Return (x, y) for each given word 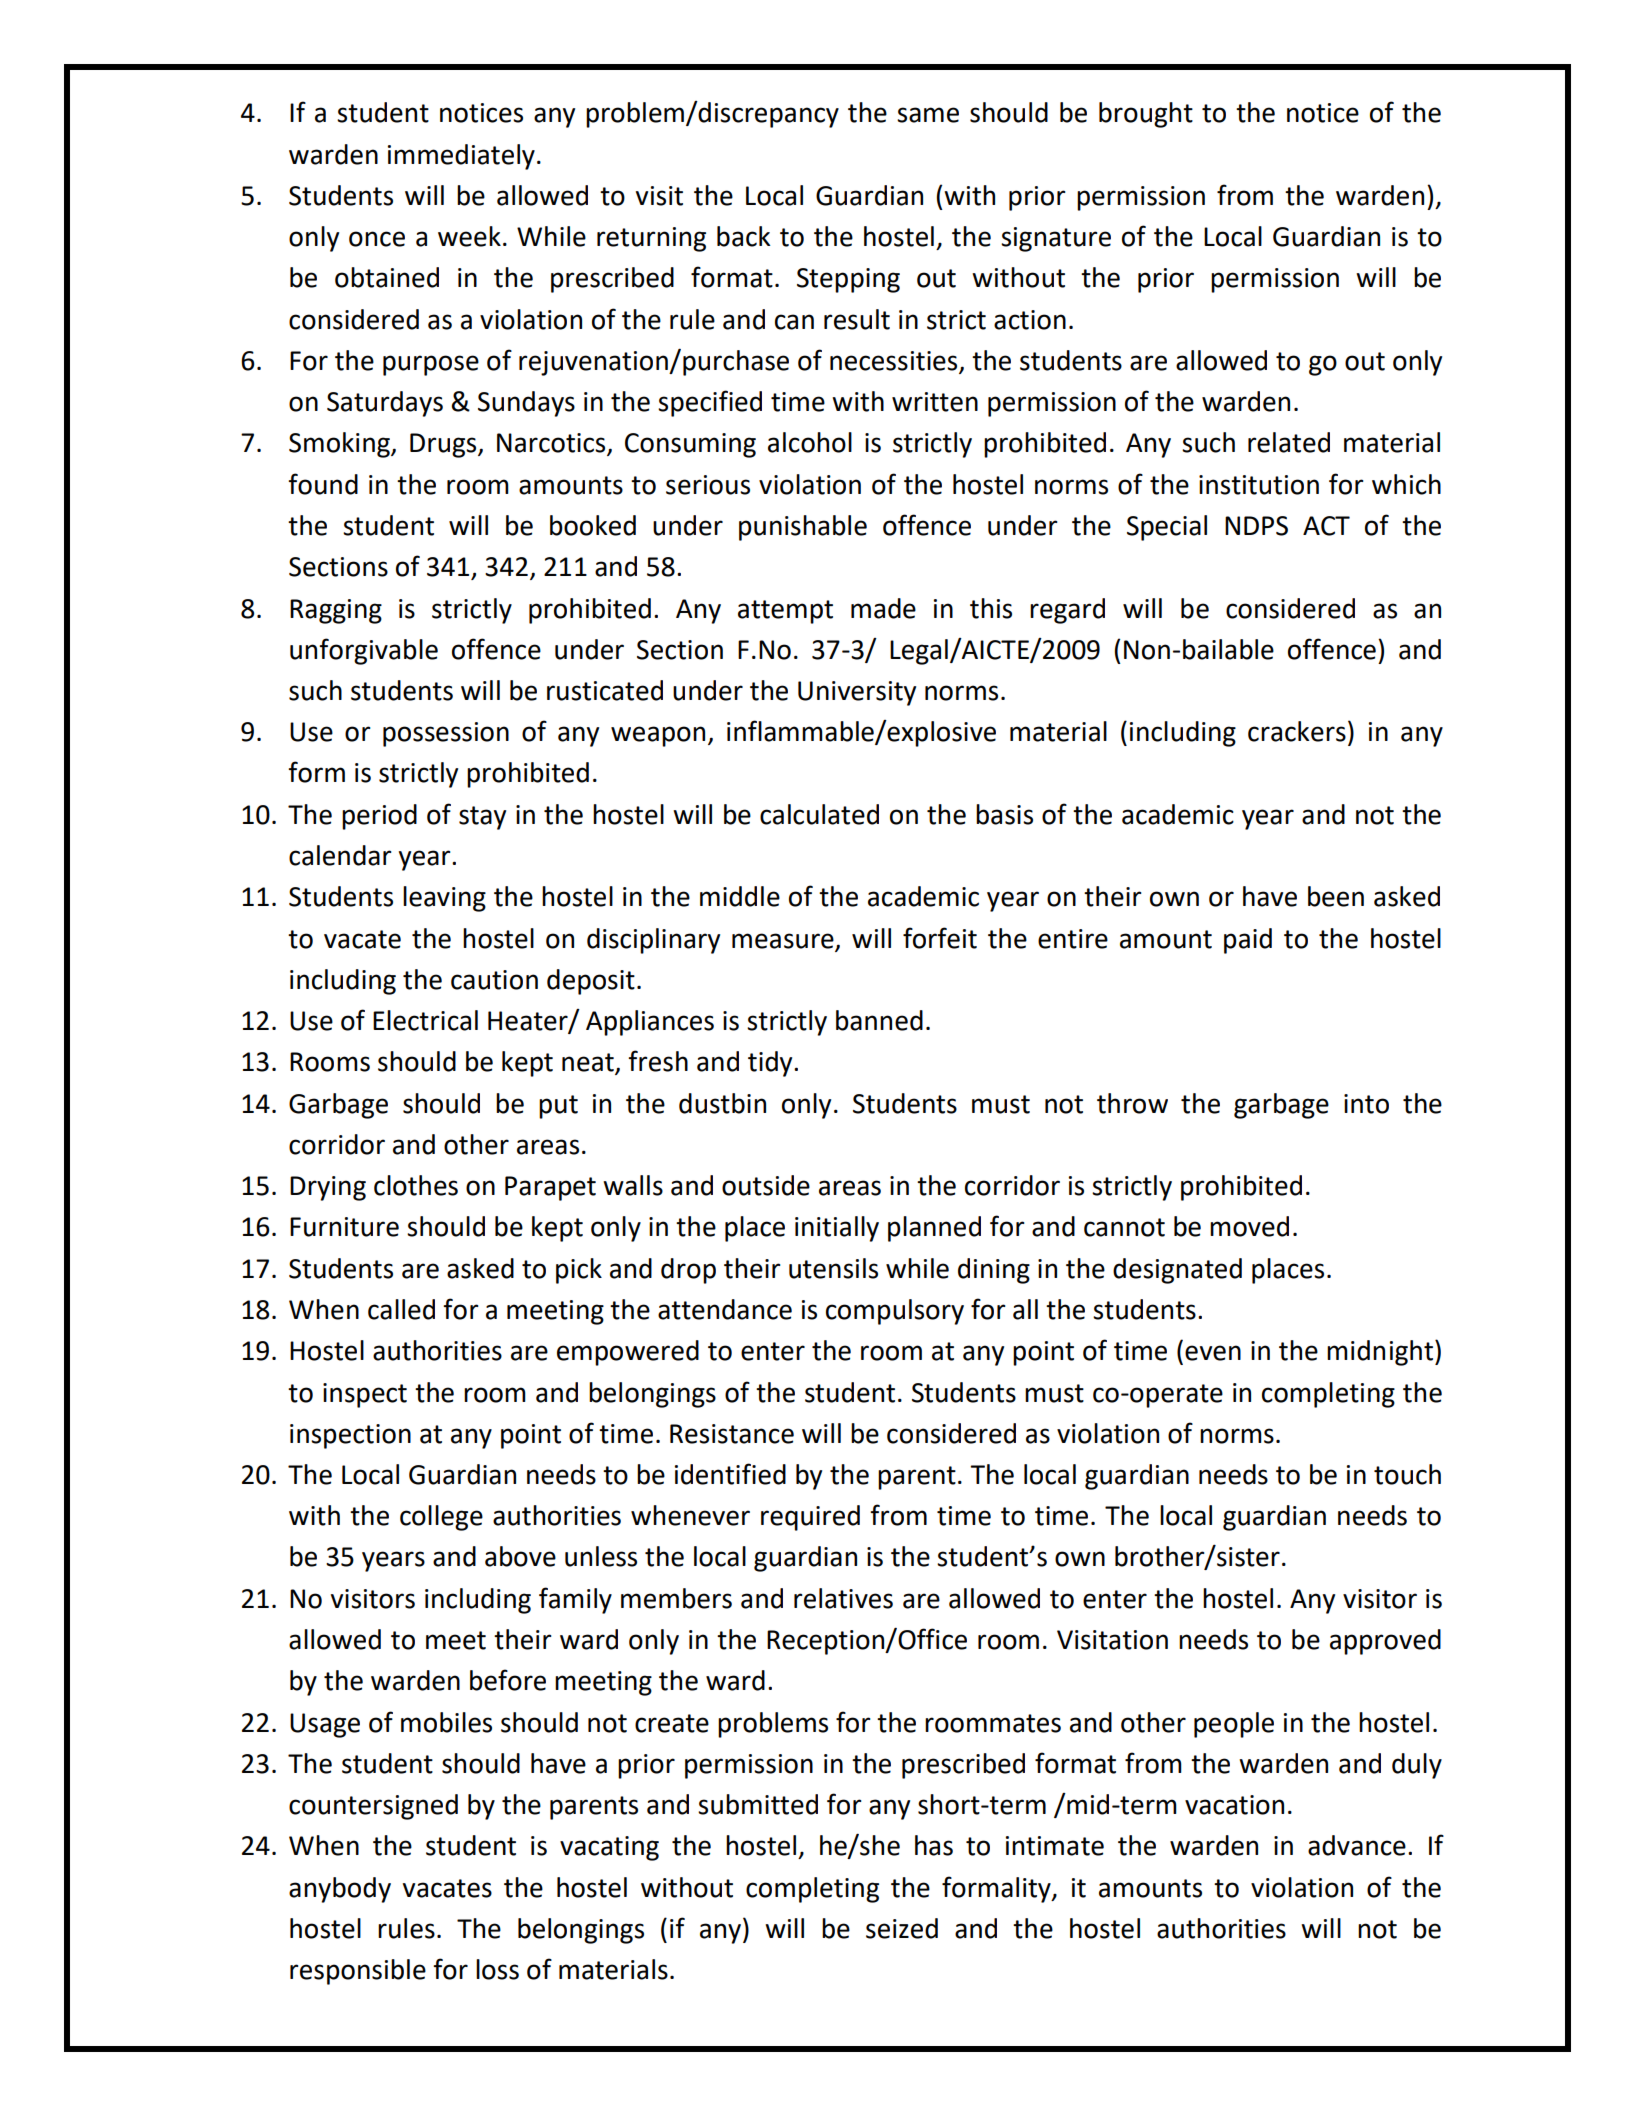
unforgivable (364, 651)
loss (497, 1969)
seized (902, 1928)
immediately (461, 157)
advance (1357, 1845)
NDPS (1256, 526)
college (441, 1518)
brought (1146, 115)
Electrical (425, 1020)
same (928, 115)
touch (1407, 1474)
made (883, 608)
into (1366, 1104)
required (810, 1518)
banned (879, 1020)
